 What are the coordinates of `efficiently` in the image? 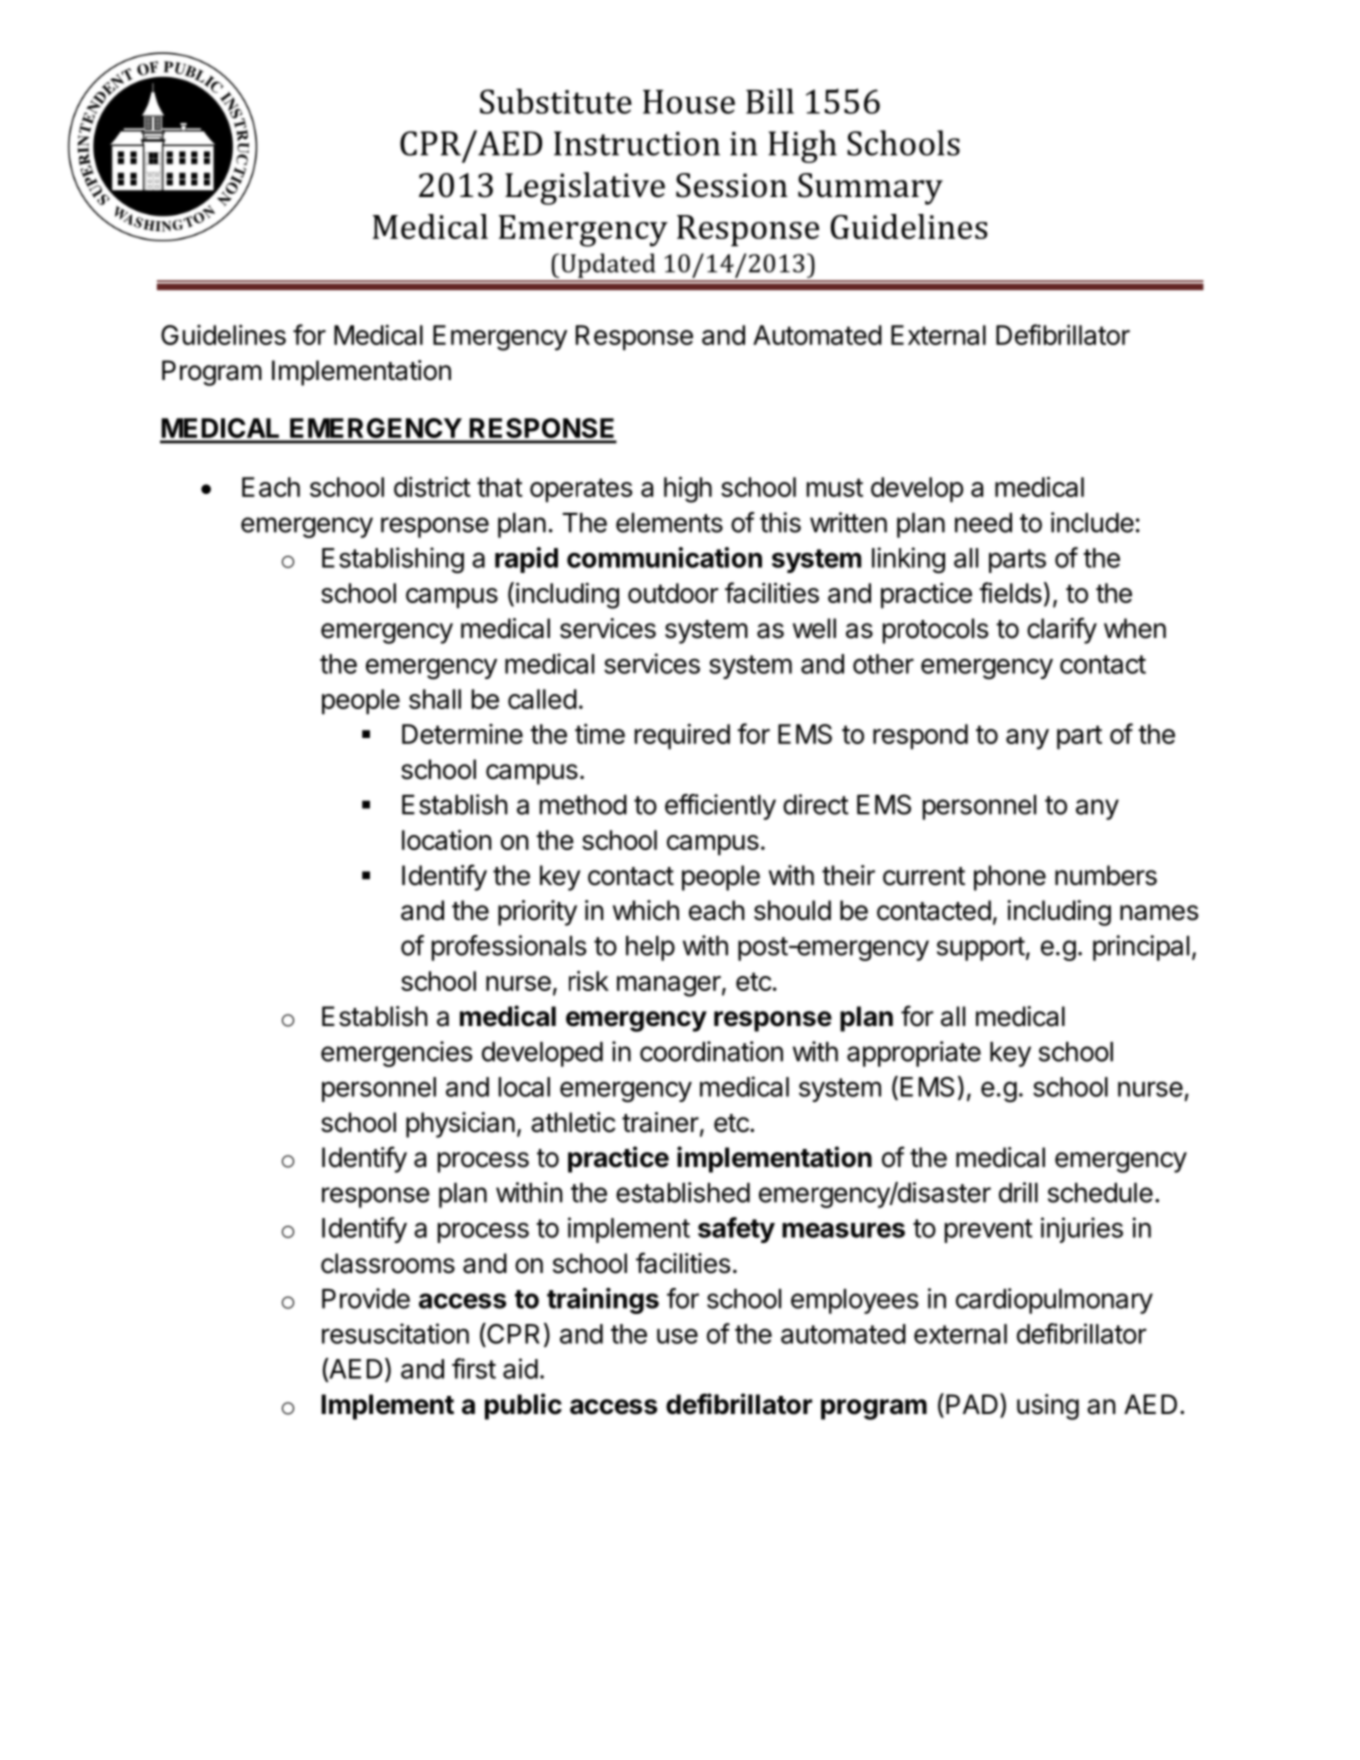 It's located at (720, 807).
